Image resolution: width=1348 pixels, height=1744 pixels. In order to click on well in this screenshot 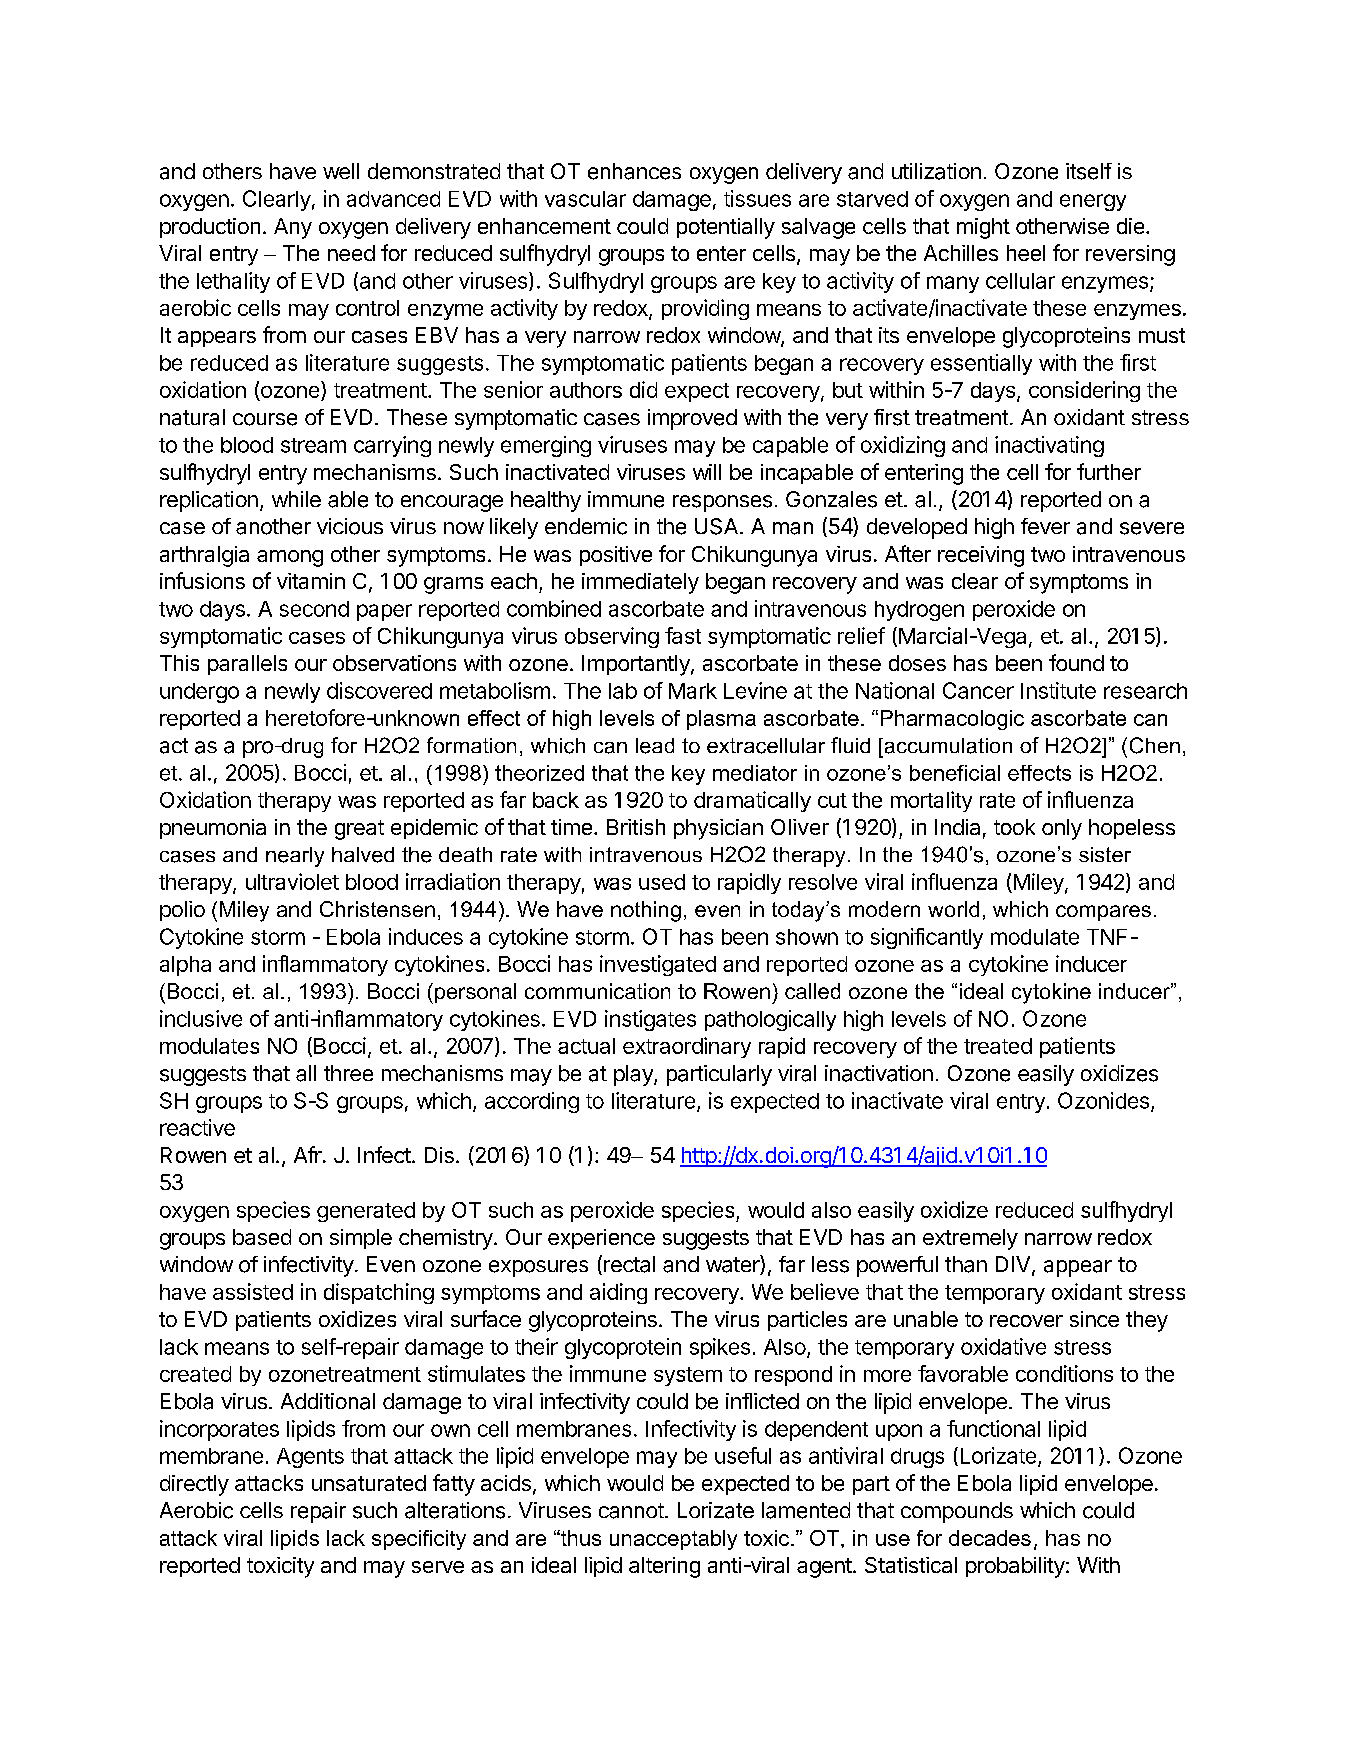, I will do `click(341, 171)`.
